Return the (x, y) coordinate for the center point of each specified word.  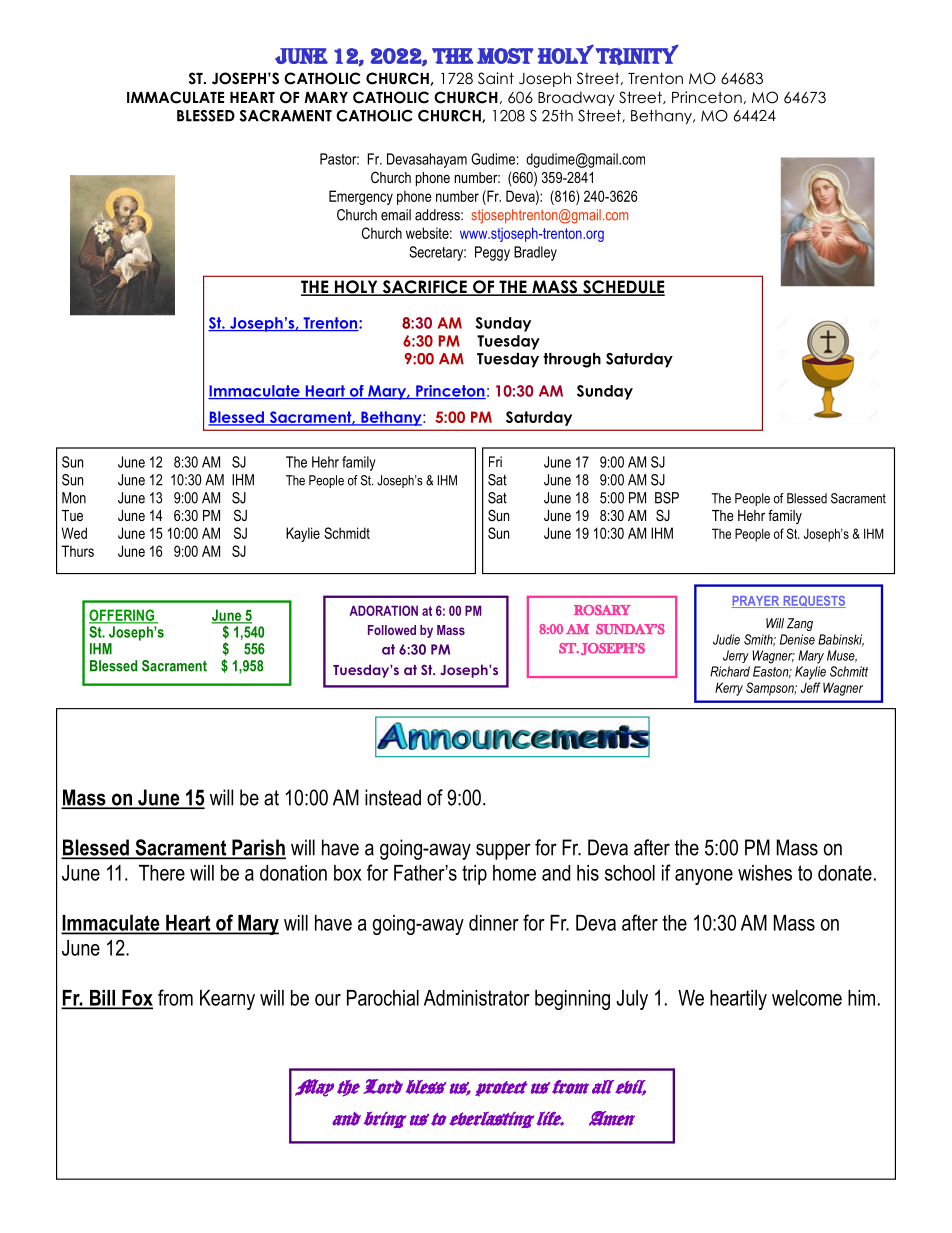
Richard (730, 671)
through (572, 360)
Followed (392, 630)
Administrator (477, 998)
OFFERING (123, 616)
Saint (496, 78)
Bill (102, 999)
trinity (637, 54)
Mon (74, 498)
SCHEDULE (623, 288)
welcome (807, 998)
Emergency (361, 197)
